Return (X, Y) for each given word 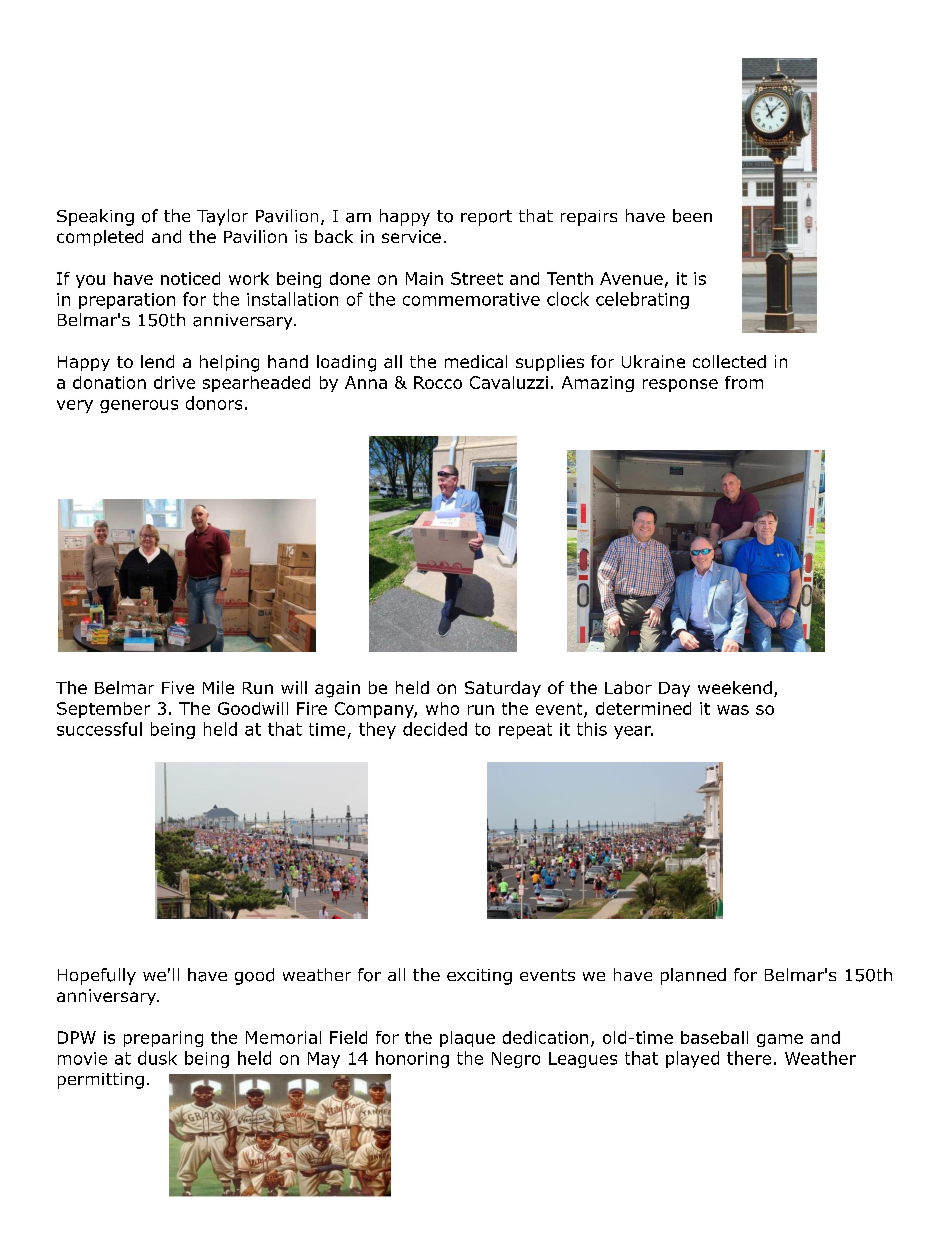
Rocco (438, 382)
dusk (157, 1058)
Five (178, 687)
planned (693, 976)
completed (100, 238)
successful (99, 729)
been (692, 216)
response (680, 385)
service (411, 236)
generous (139, 406)
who (442, 708)
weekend (735, 687)
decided (435, 729)
